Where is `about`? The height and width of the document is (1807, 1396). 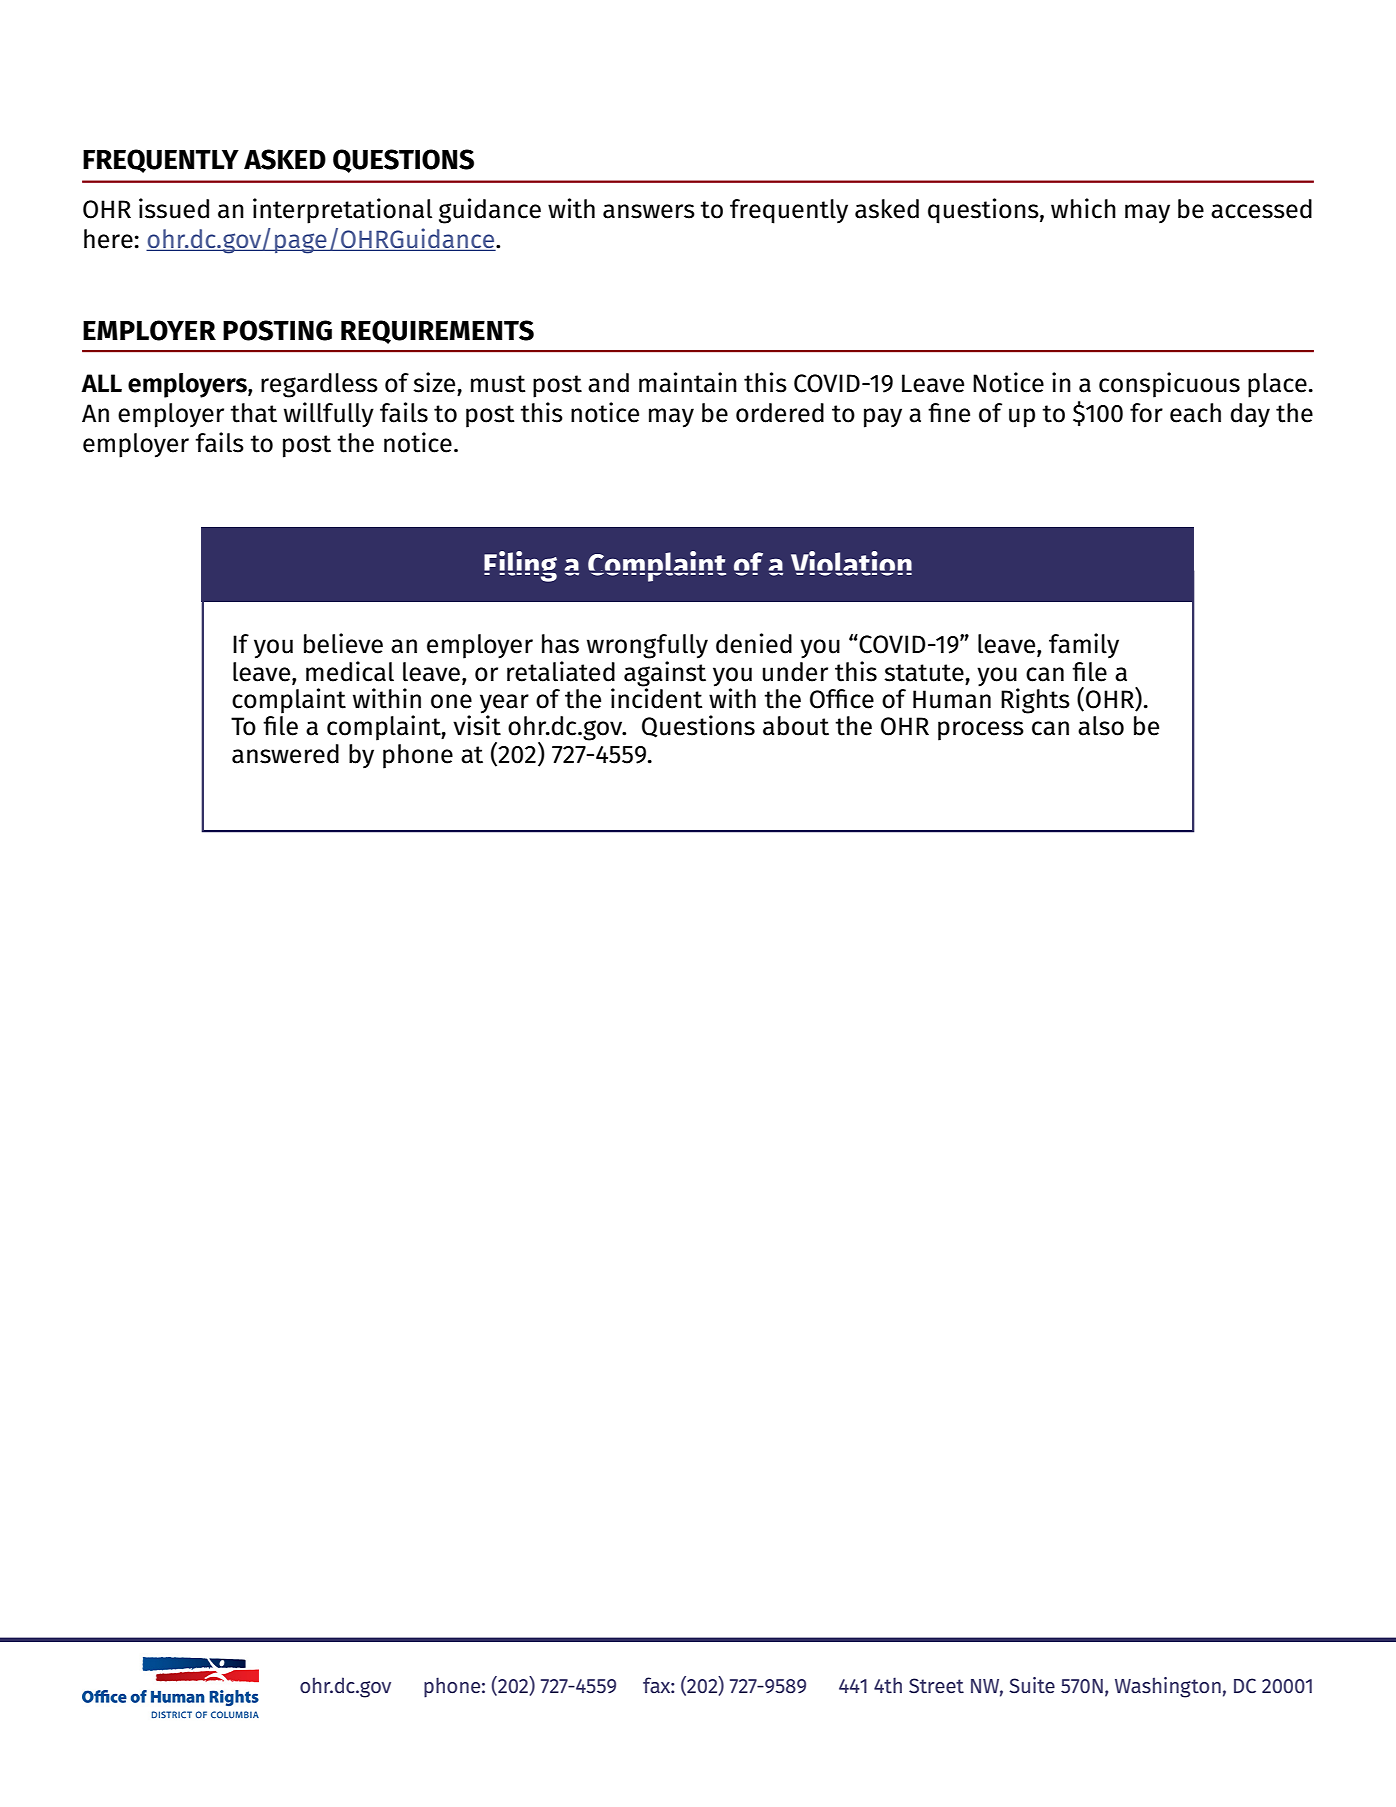
about is located at coordinates (796, 726).
